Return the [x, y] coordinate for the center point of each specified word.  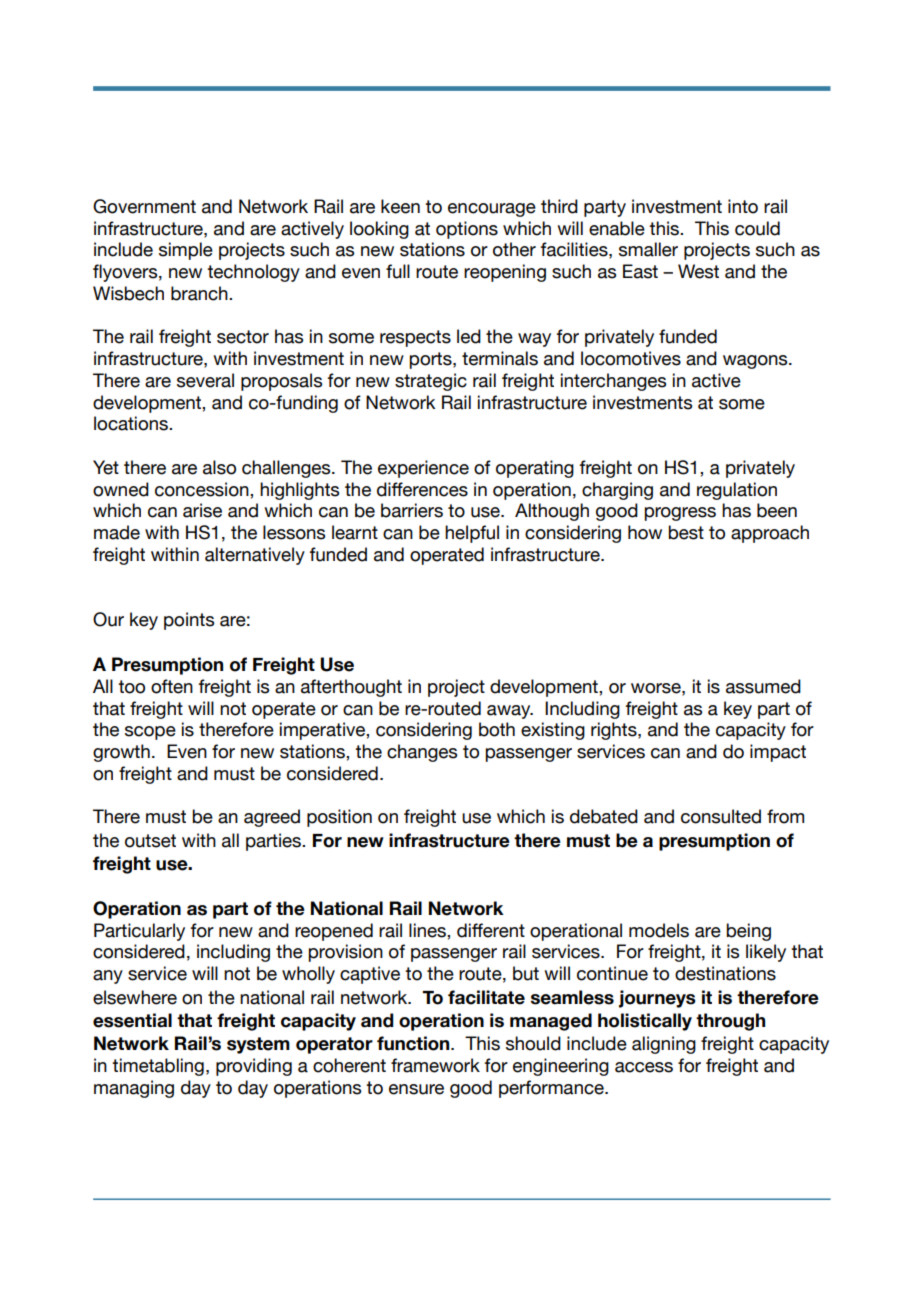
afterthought [351, 688]
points [189, 621]
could [757, 228]
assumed [763, 686]
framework [435, 1065]
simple [186, 251]
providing [254, 1067]
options [467, 230]
